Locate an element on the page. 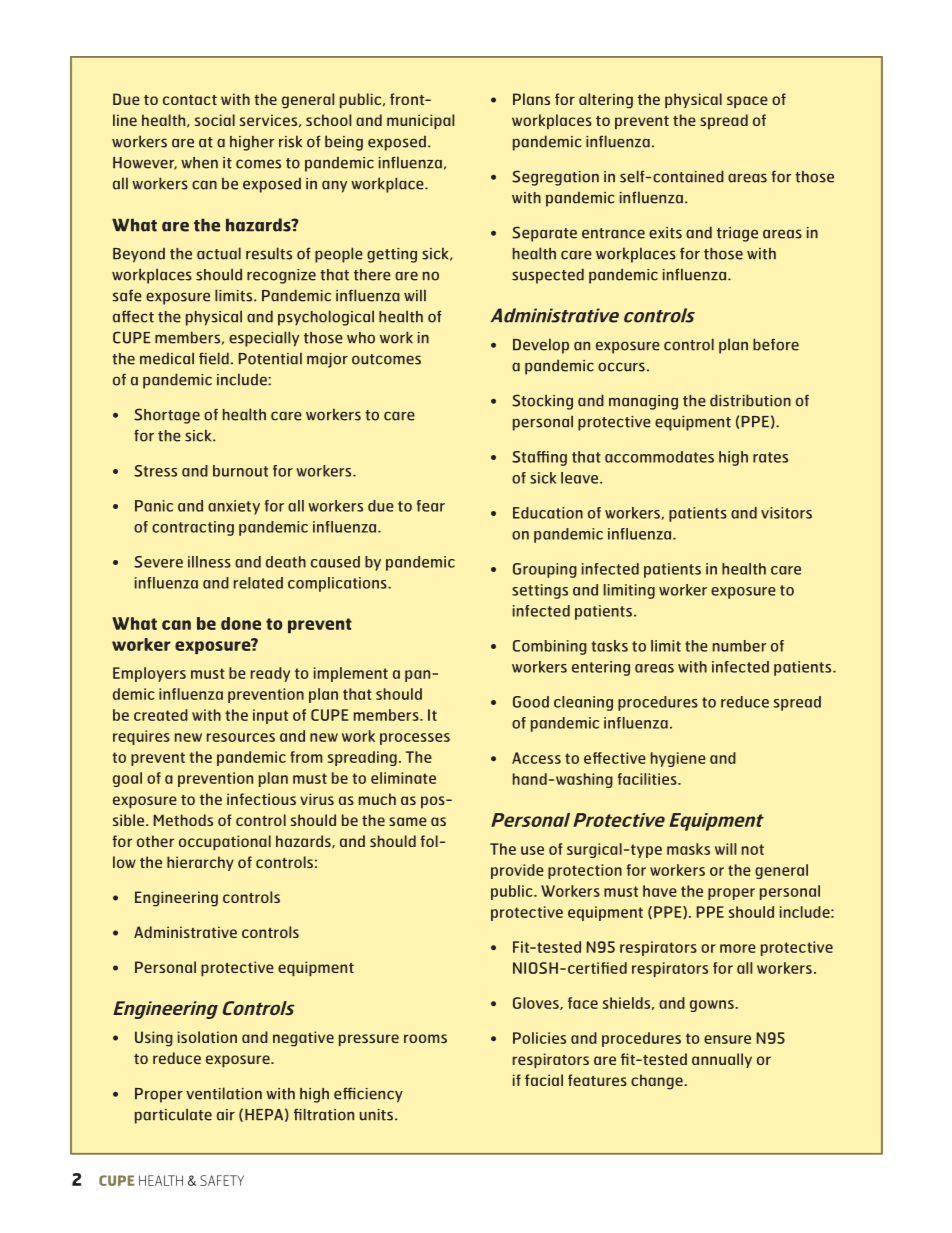  rooms is located at coordinates (425, 1038).
